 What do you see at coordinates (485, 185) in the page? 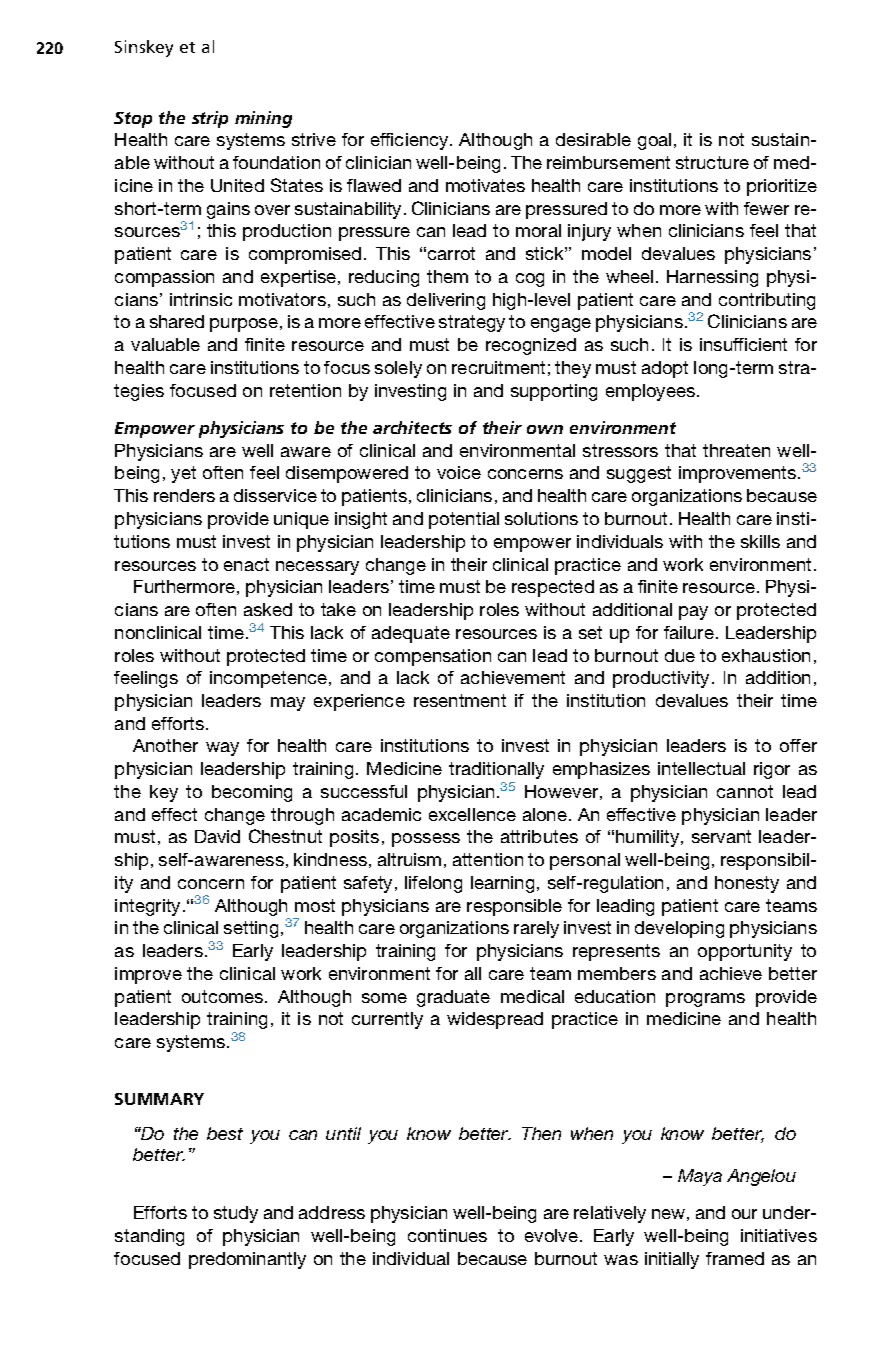
I see `motivates` at bounding box center [485, 185].
